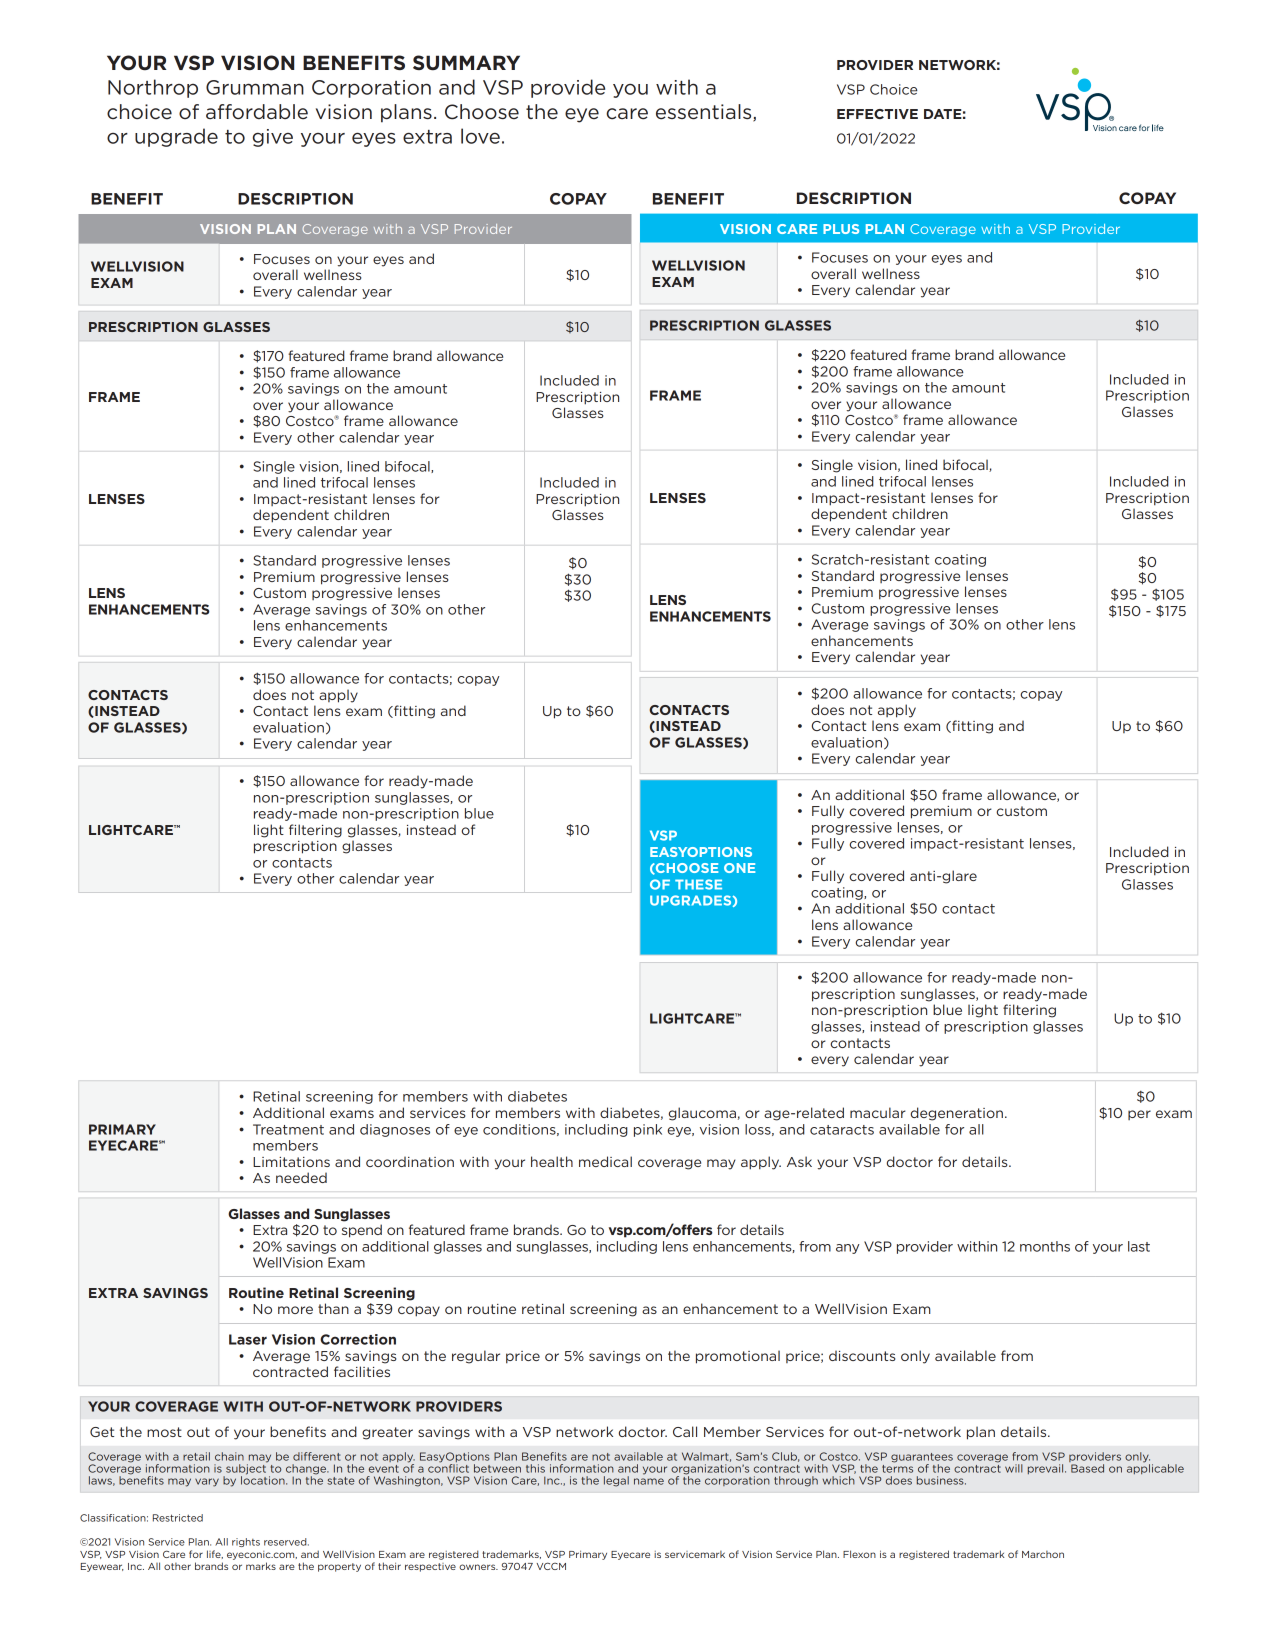  What do you see at coordinates (698, 884) in the page?
I see `THESE` at bounding box center [698, 884].
